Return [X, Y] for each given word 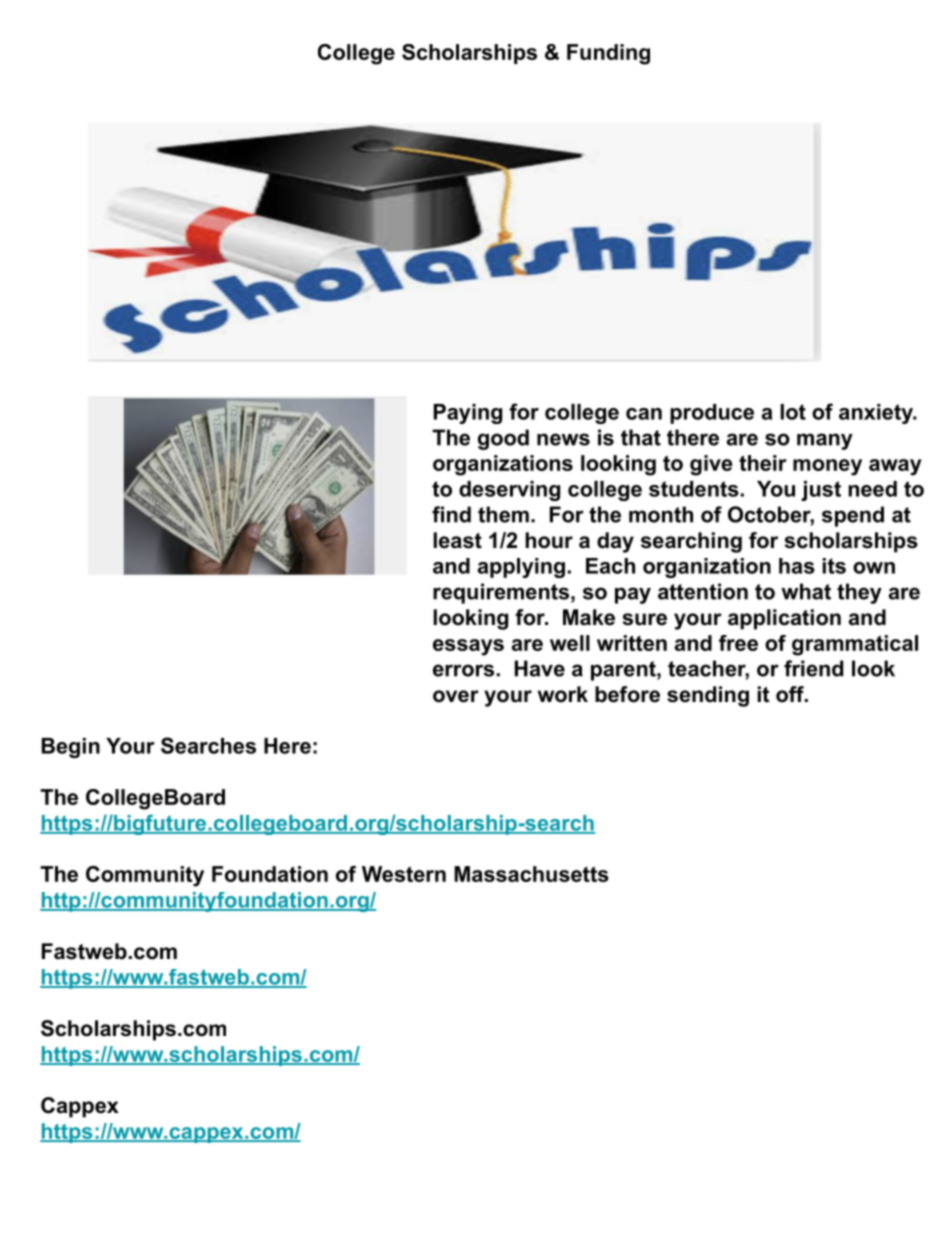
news [563, 439]
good [503, 439]
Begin [71, 748]
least [458, 540]
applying [521, 568]
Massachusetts [531, 874]
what [806, 591]
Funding [608, 54]
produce [712, 414]
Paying [468, 414]
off [791, 694]
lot [793, 412]
